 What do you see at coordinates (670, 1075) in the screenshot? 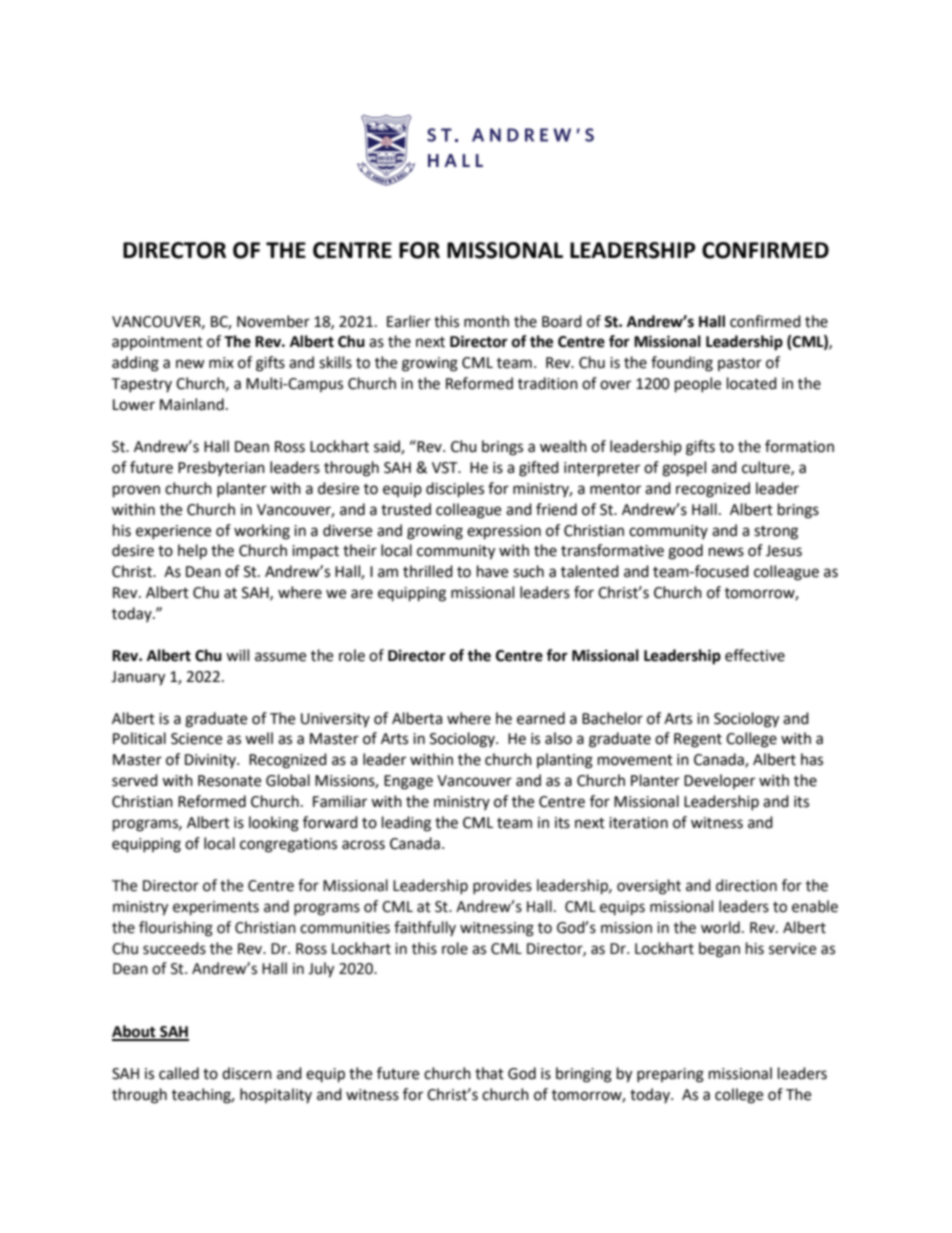
I see `preparing` at bounding box center [670, 1075].
